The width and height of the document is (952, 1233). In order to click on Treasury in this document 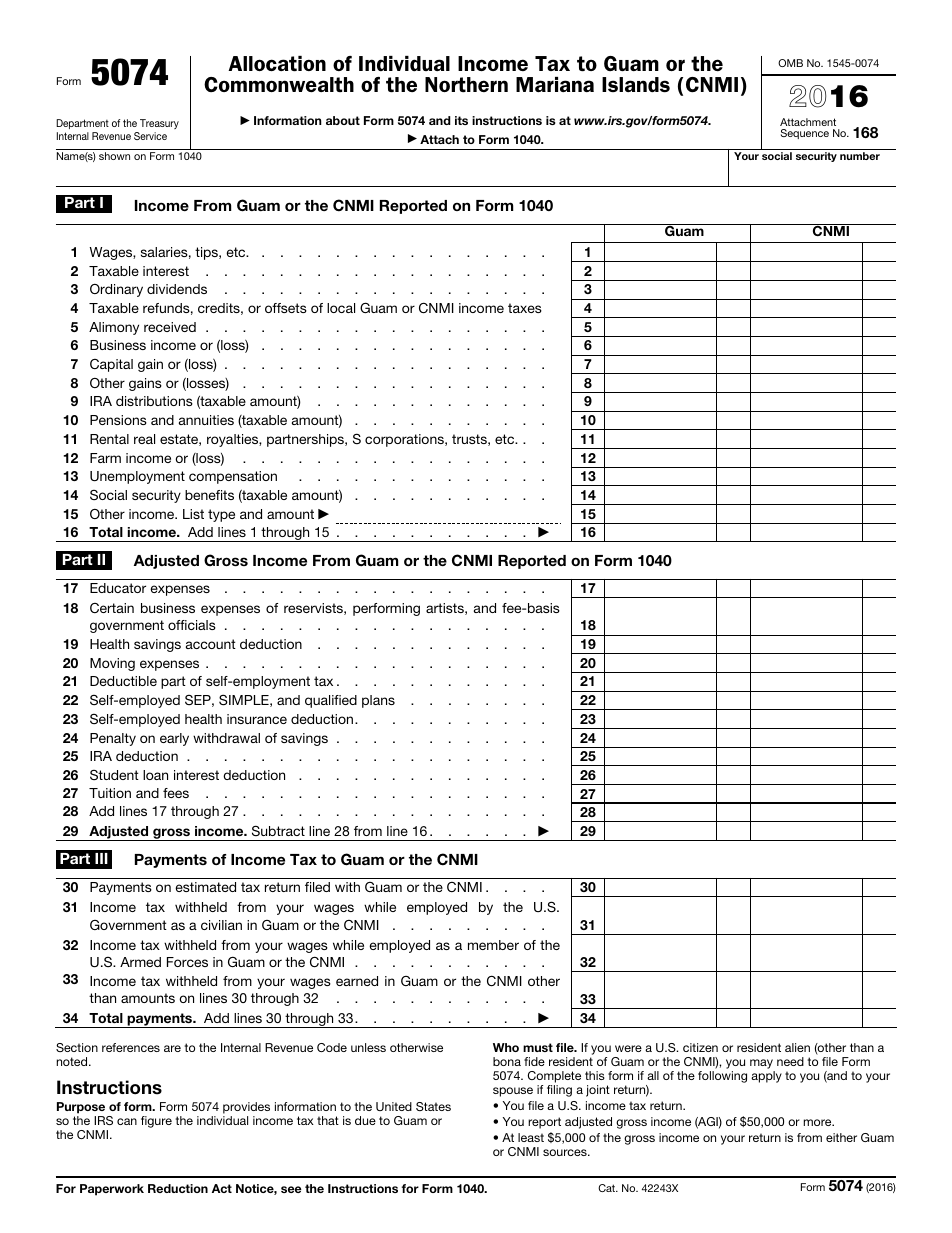, I will do `click(159, 124)`.
